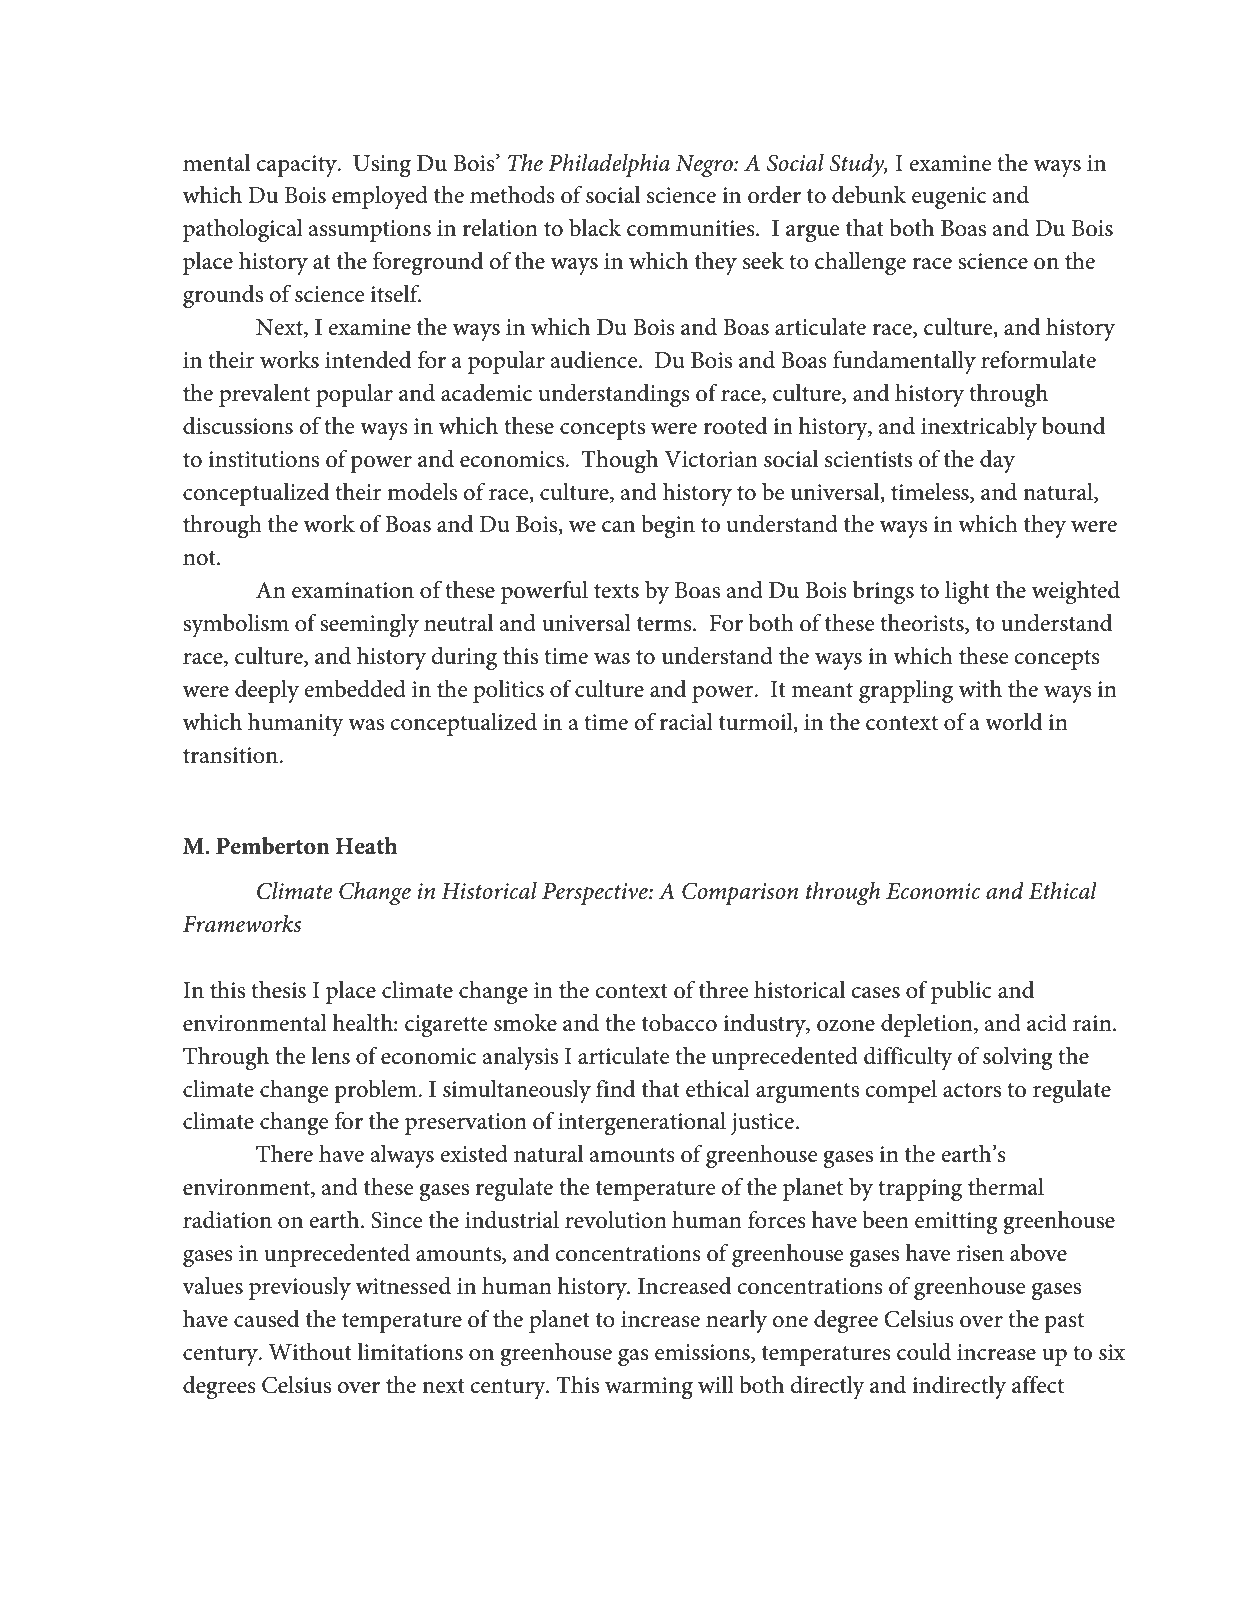 This screenshot has width=1243, height=1609. I want to click on caused, so click(266, 1319).
